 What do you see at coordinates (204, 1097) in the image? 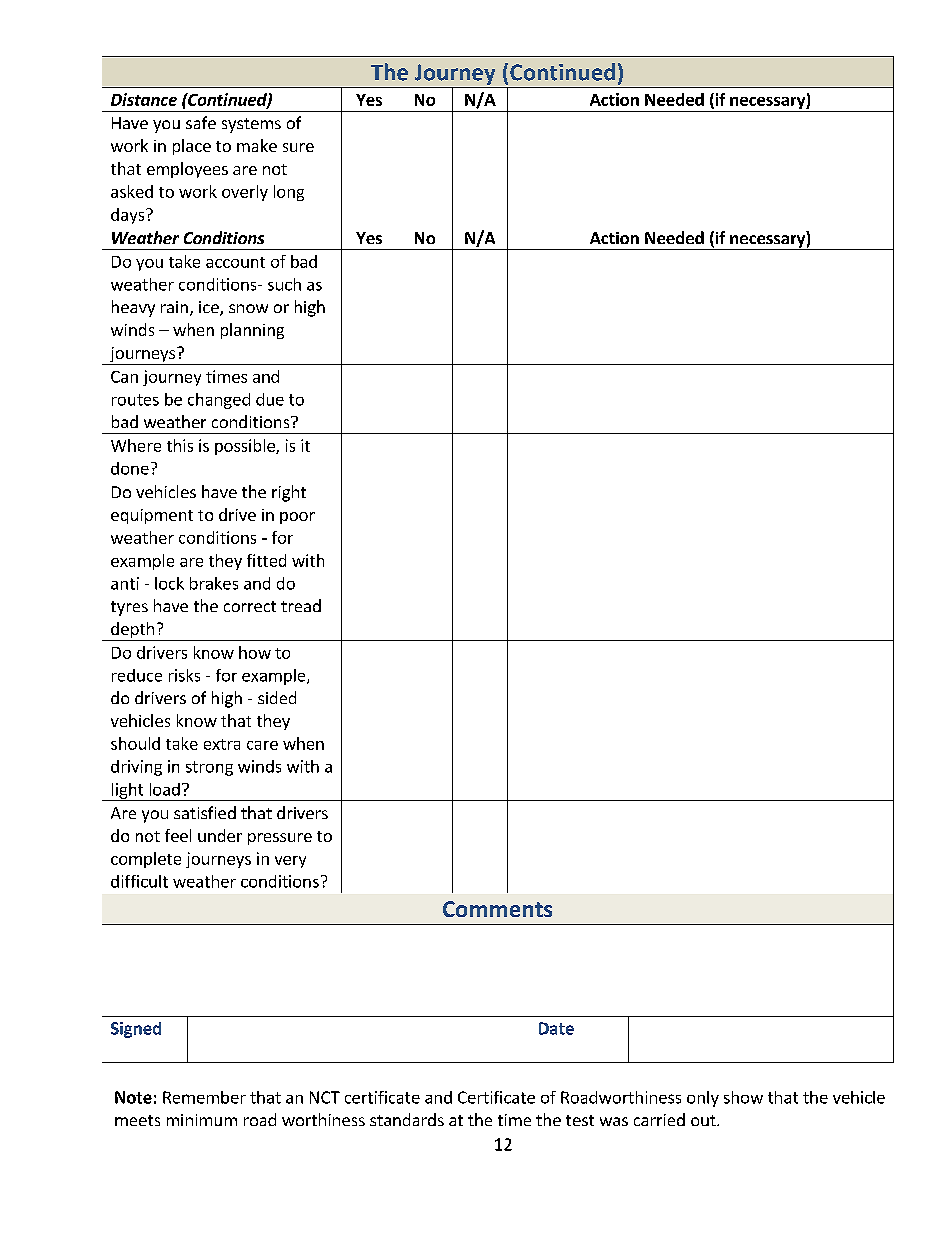
I see `Remember` at bounding box center [204, 1097].
